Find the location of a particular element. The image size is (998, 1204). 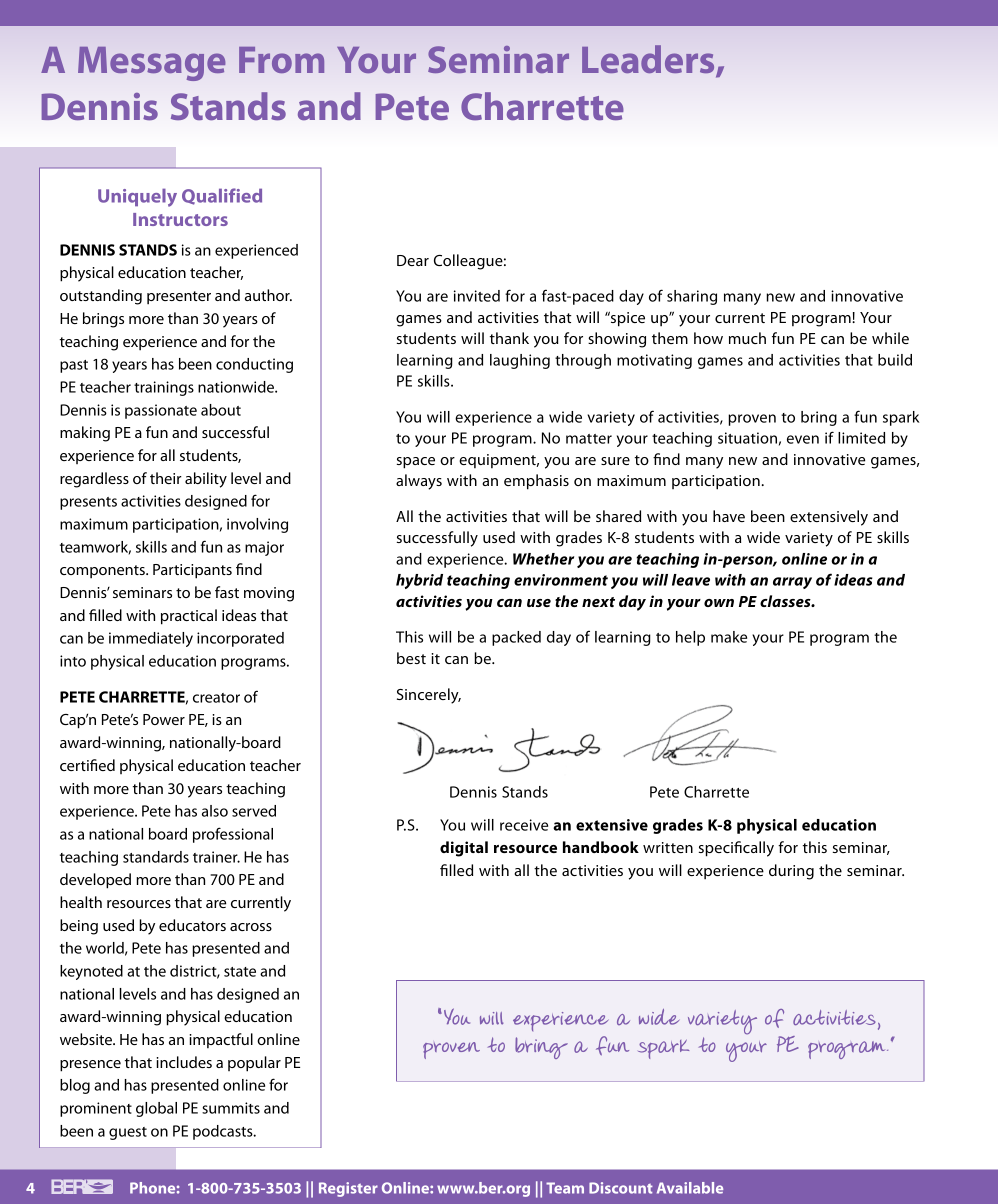

packed is located at coordinates (516, 638).
